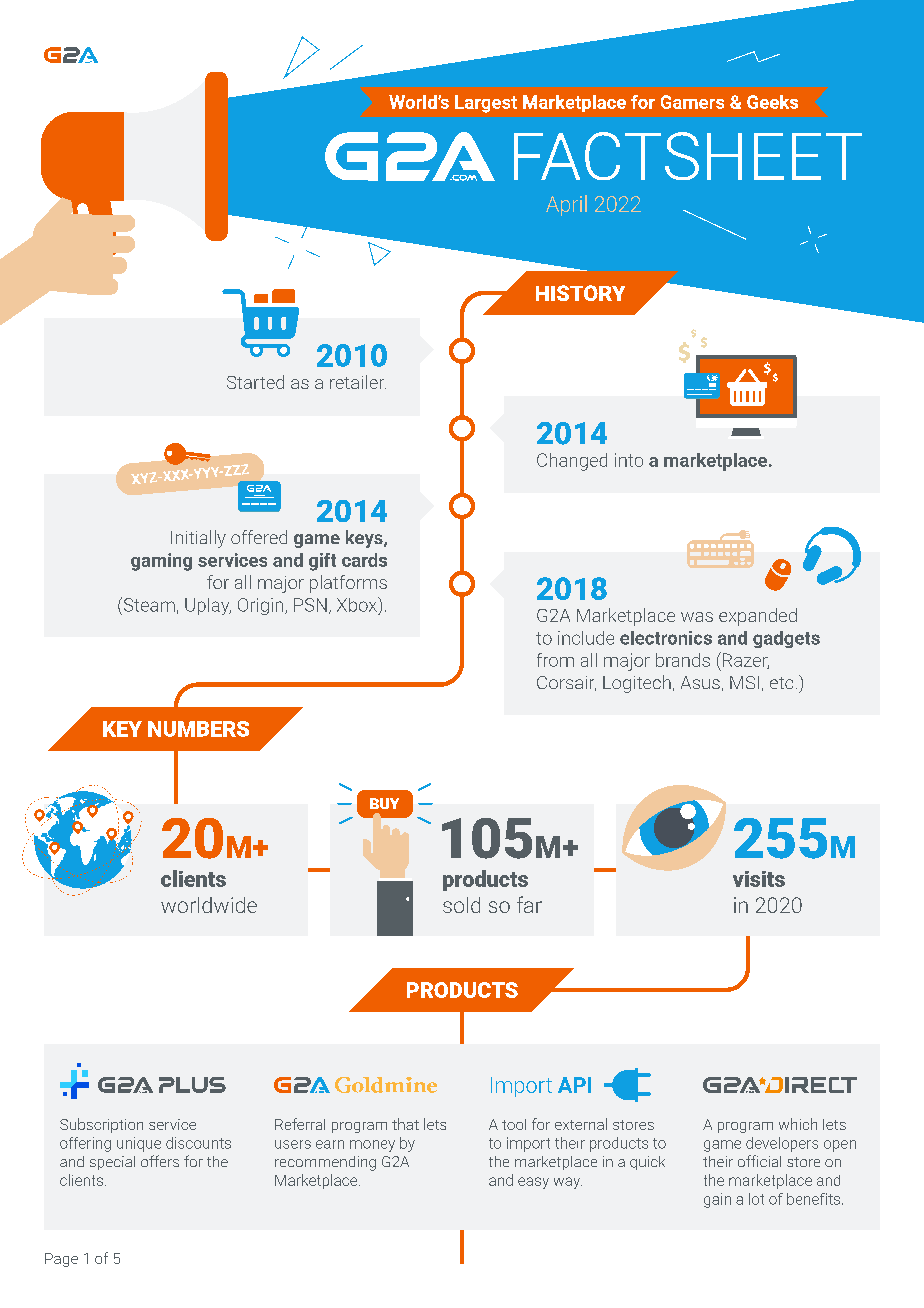 This screenshot has width=924, height=1308. What do you see at coordinates (209, 905) in the screenshot?
I see `worldwide` at bounding box center [209, 905].
